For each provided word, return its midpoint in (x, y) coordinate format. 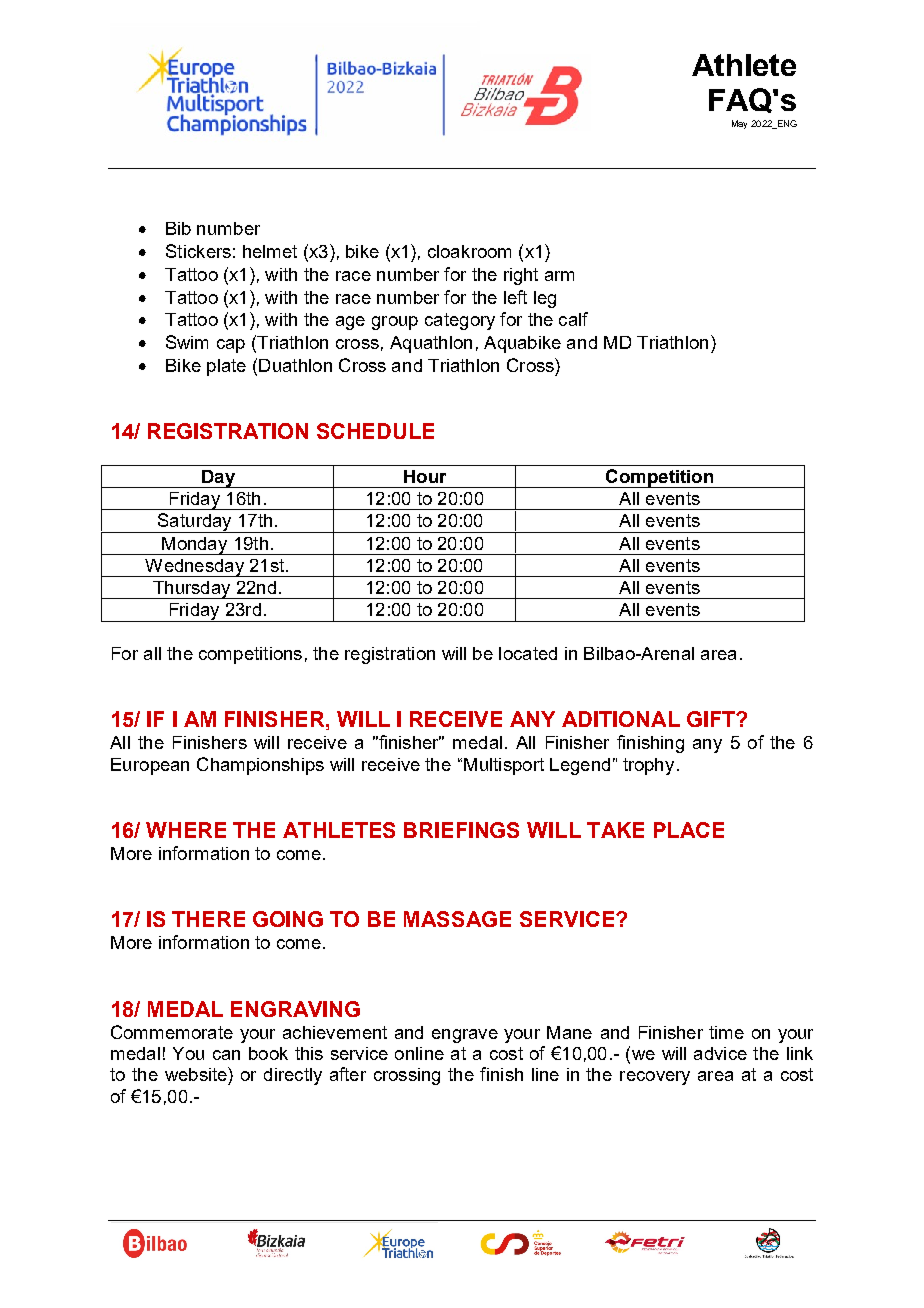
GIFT (712, 719)
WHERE (186, 830)
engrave (465, 1036)
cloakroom (469, 251)
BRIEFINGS (461, 830)
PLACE (689, 830)
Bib (178, 228)
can (226, 1055)
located (528, 653)
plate (226, 367)
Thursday (192, 590)
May (739, 124)
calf (573, 319)
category (460, 321)
